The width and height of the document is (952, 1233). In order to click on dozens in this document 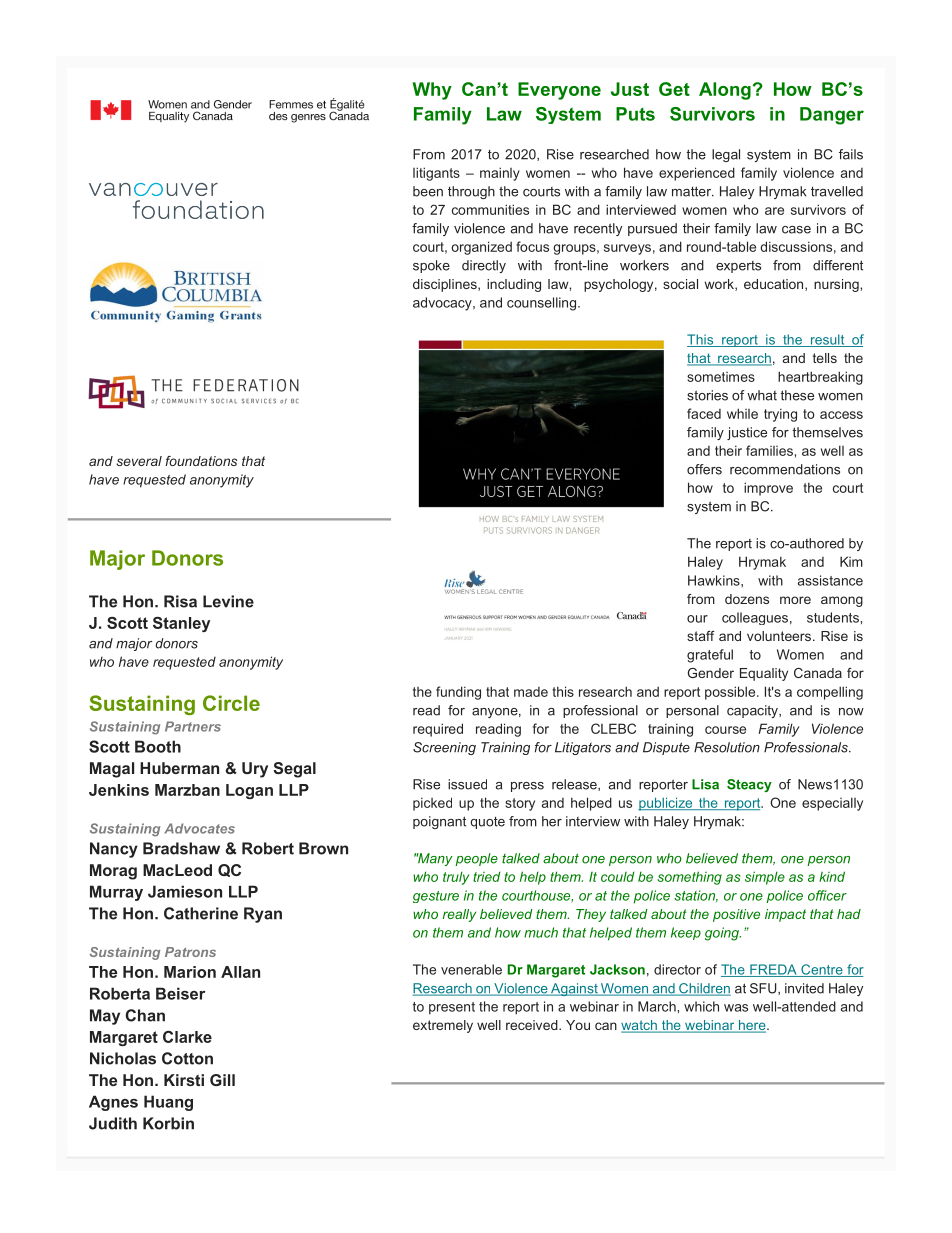, I will do `click(747, 599)`.
